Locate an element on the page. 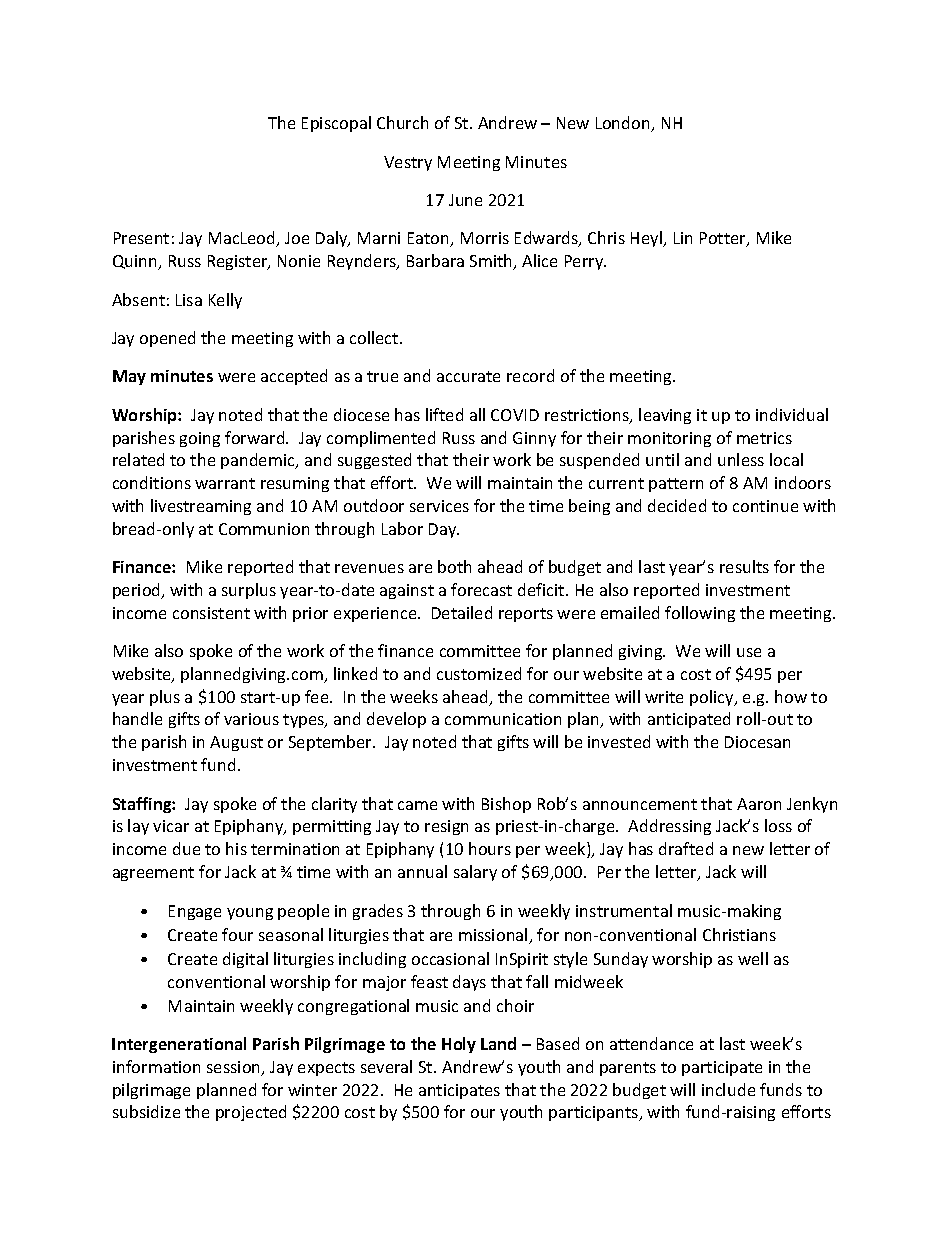 Image resolution: width=952 pixels, height=1233 pixels. opened is located at coordinates (167, 339).
